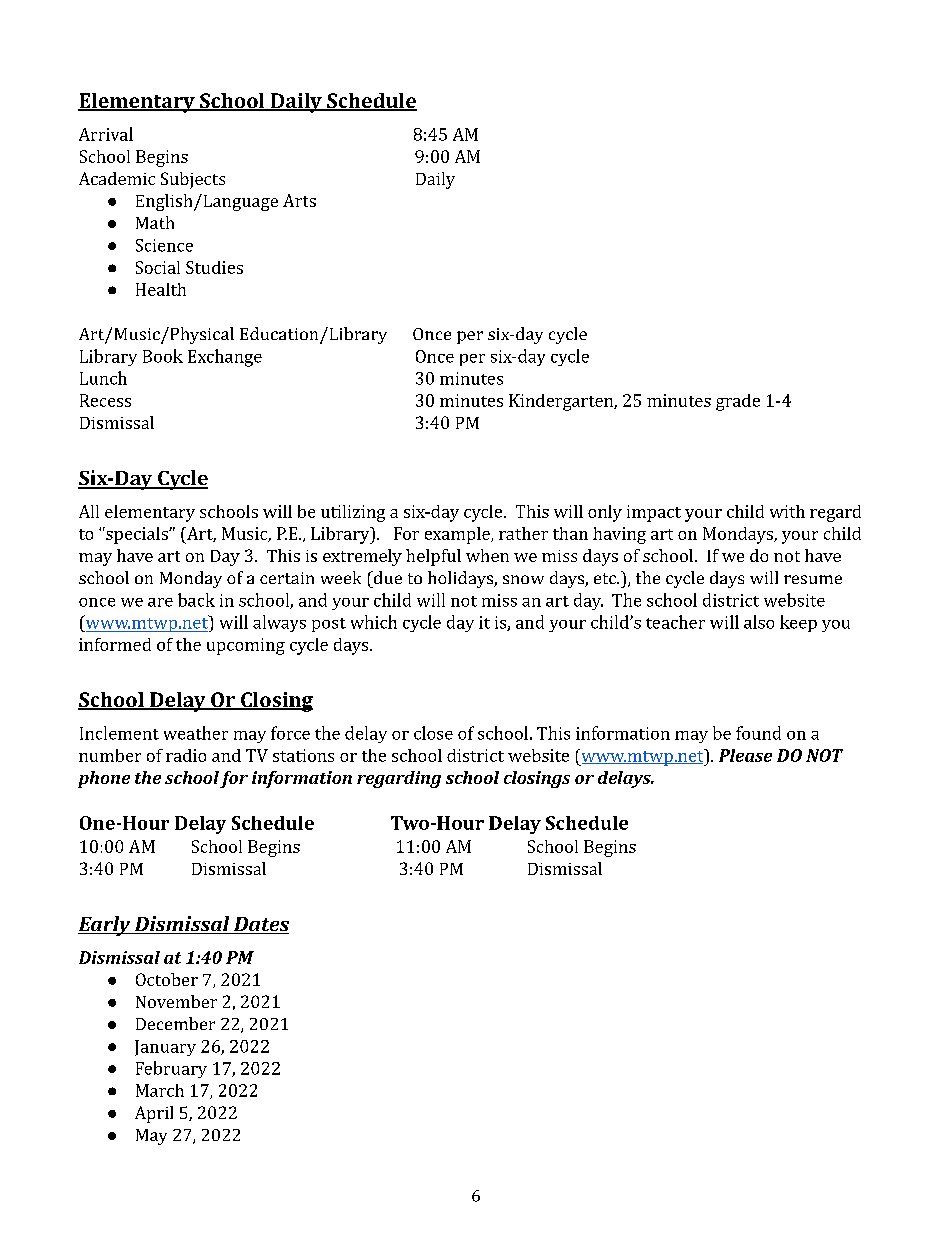  Describe the element at coordinates (171, 1069) in the screenshot. I see `February` at that location.
